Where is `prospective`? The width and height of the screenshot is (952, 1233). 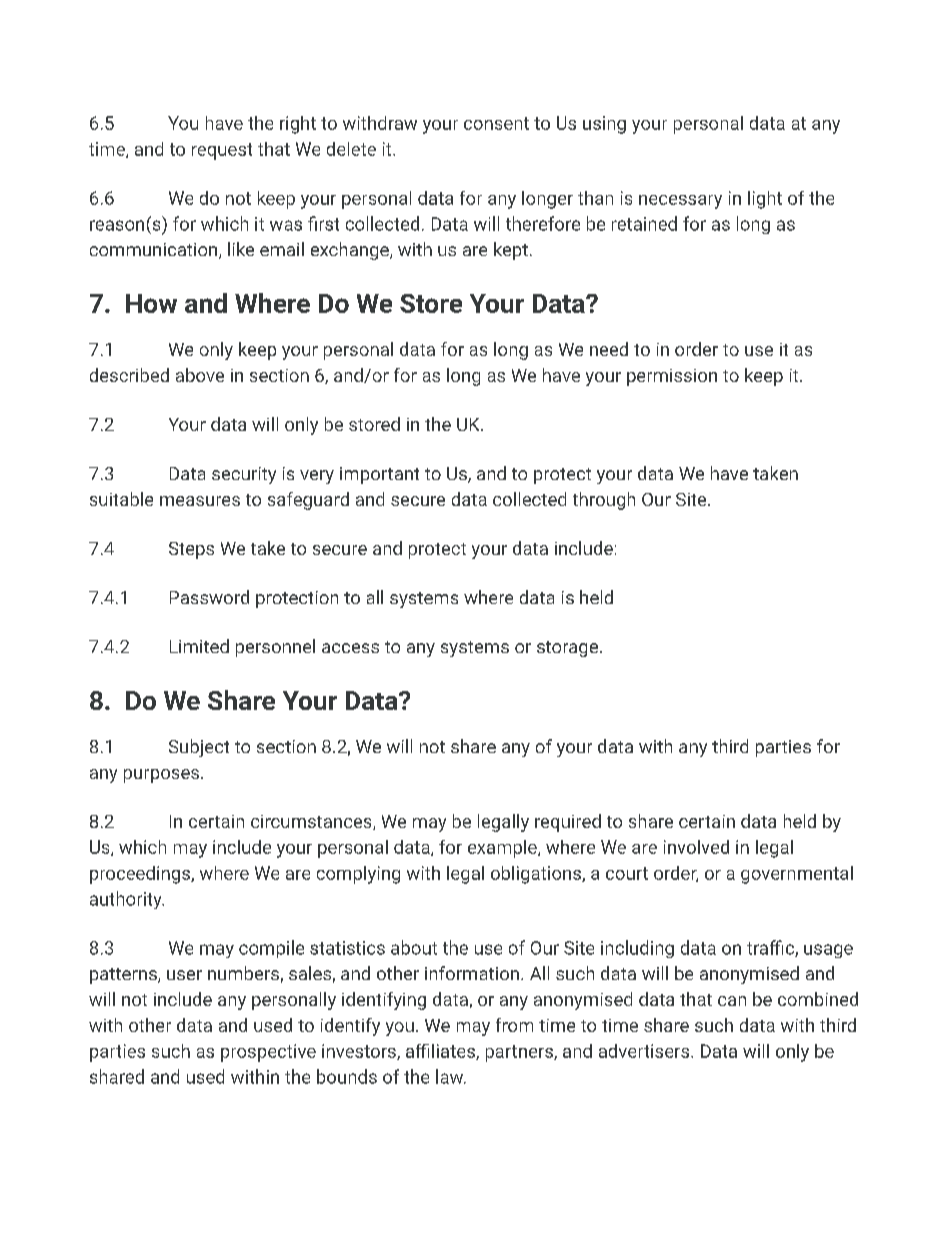
prospective is located at coordinates (268, 1053).
